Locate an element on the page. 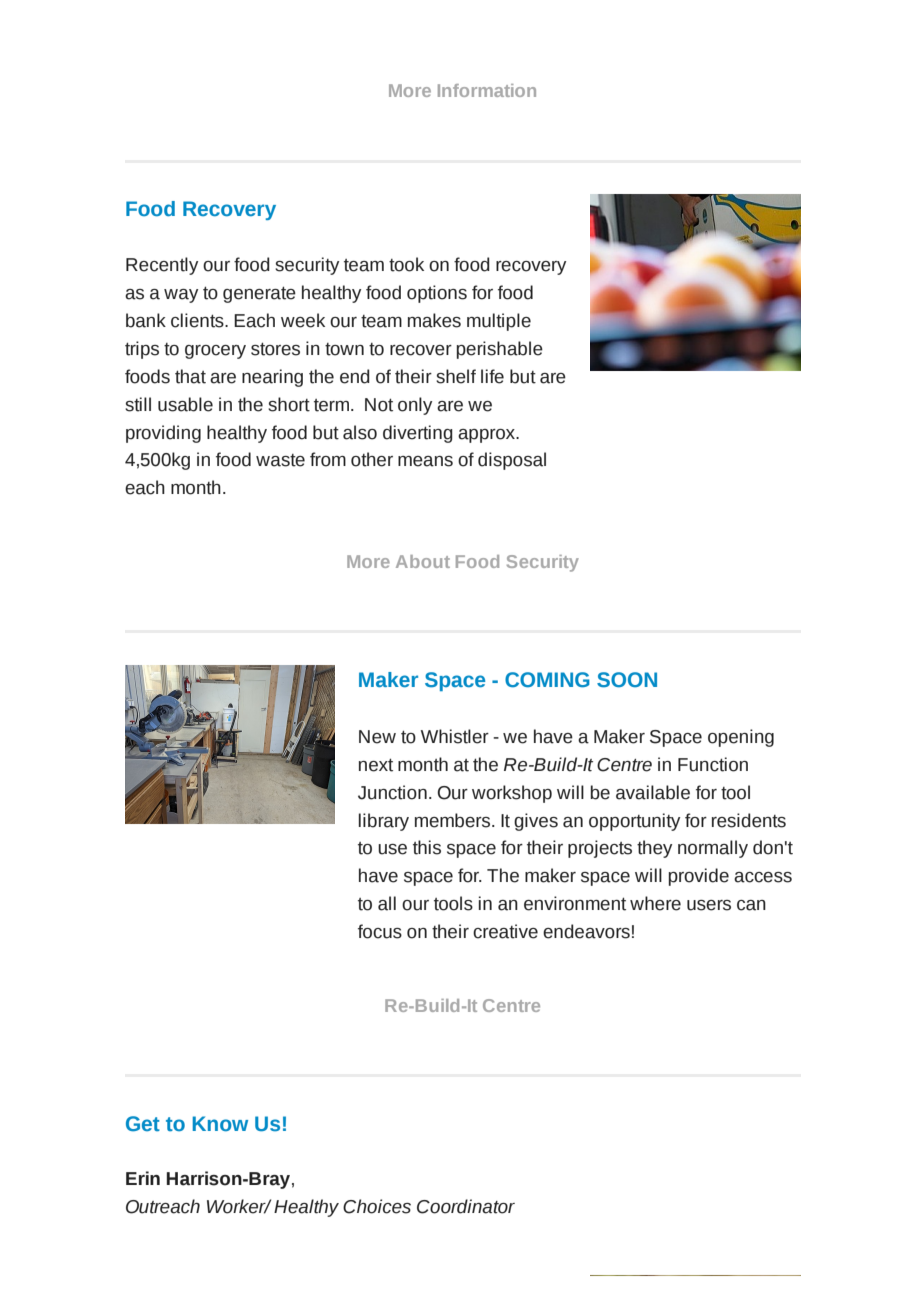  shelf is located at coordinates (456, 376).
